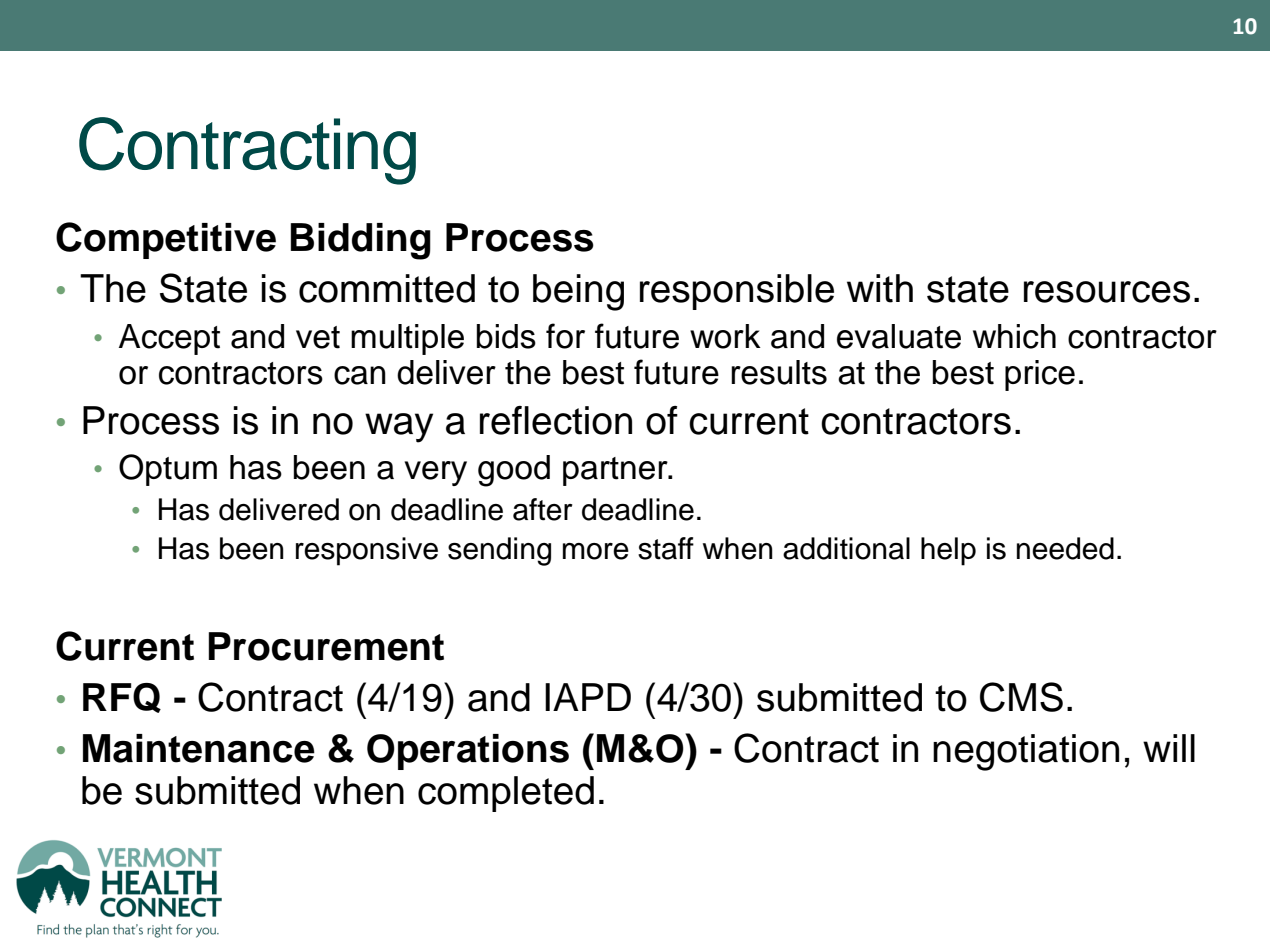 This page has width=1270, height=952. Describe the element at coordinates (737, 292) in the page. I see `responsible` at that location.
